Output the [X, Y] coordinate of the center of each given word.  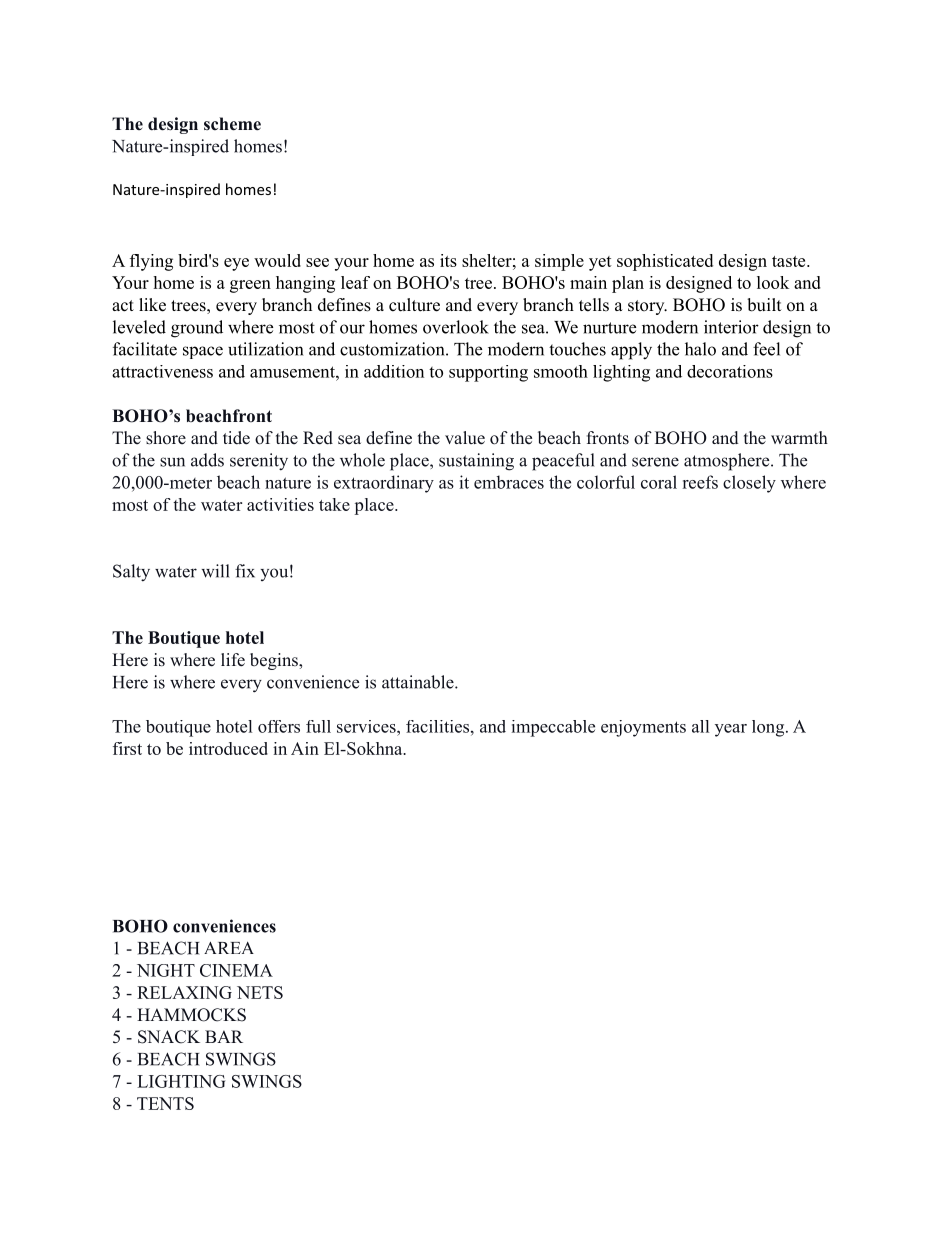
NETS [260, 992]
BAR [224, 1036]
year [731, 730]
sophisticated [665, 262]
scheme [232, 124]
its [448, 260]
